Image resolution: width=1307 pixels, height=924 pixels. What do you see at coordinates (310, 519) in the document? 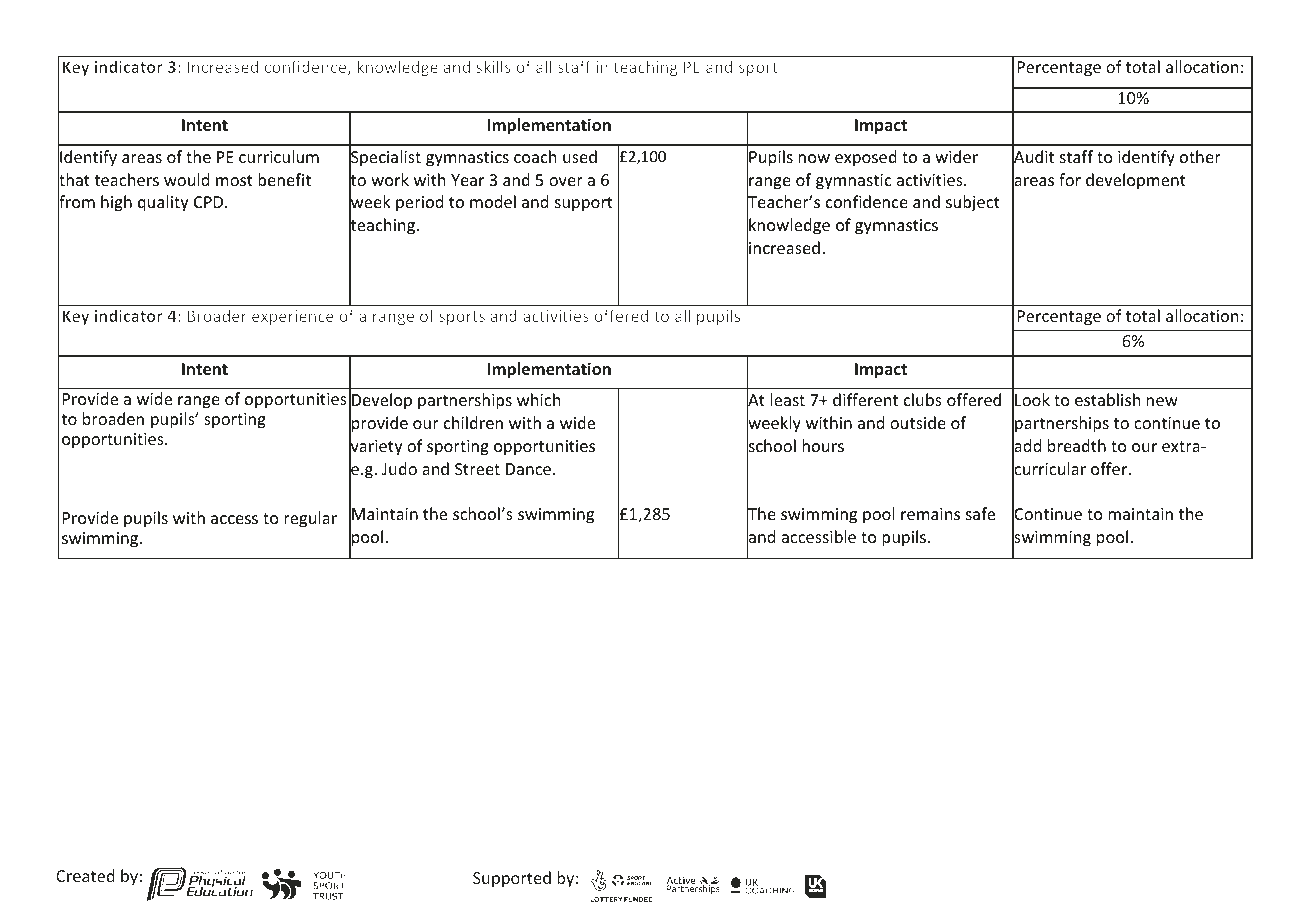
I see `regular` at bounding box center [310, 519].
